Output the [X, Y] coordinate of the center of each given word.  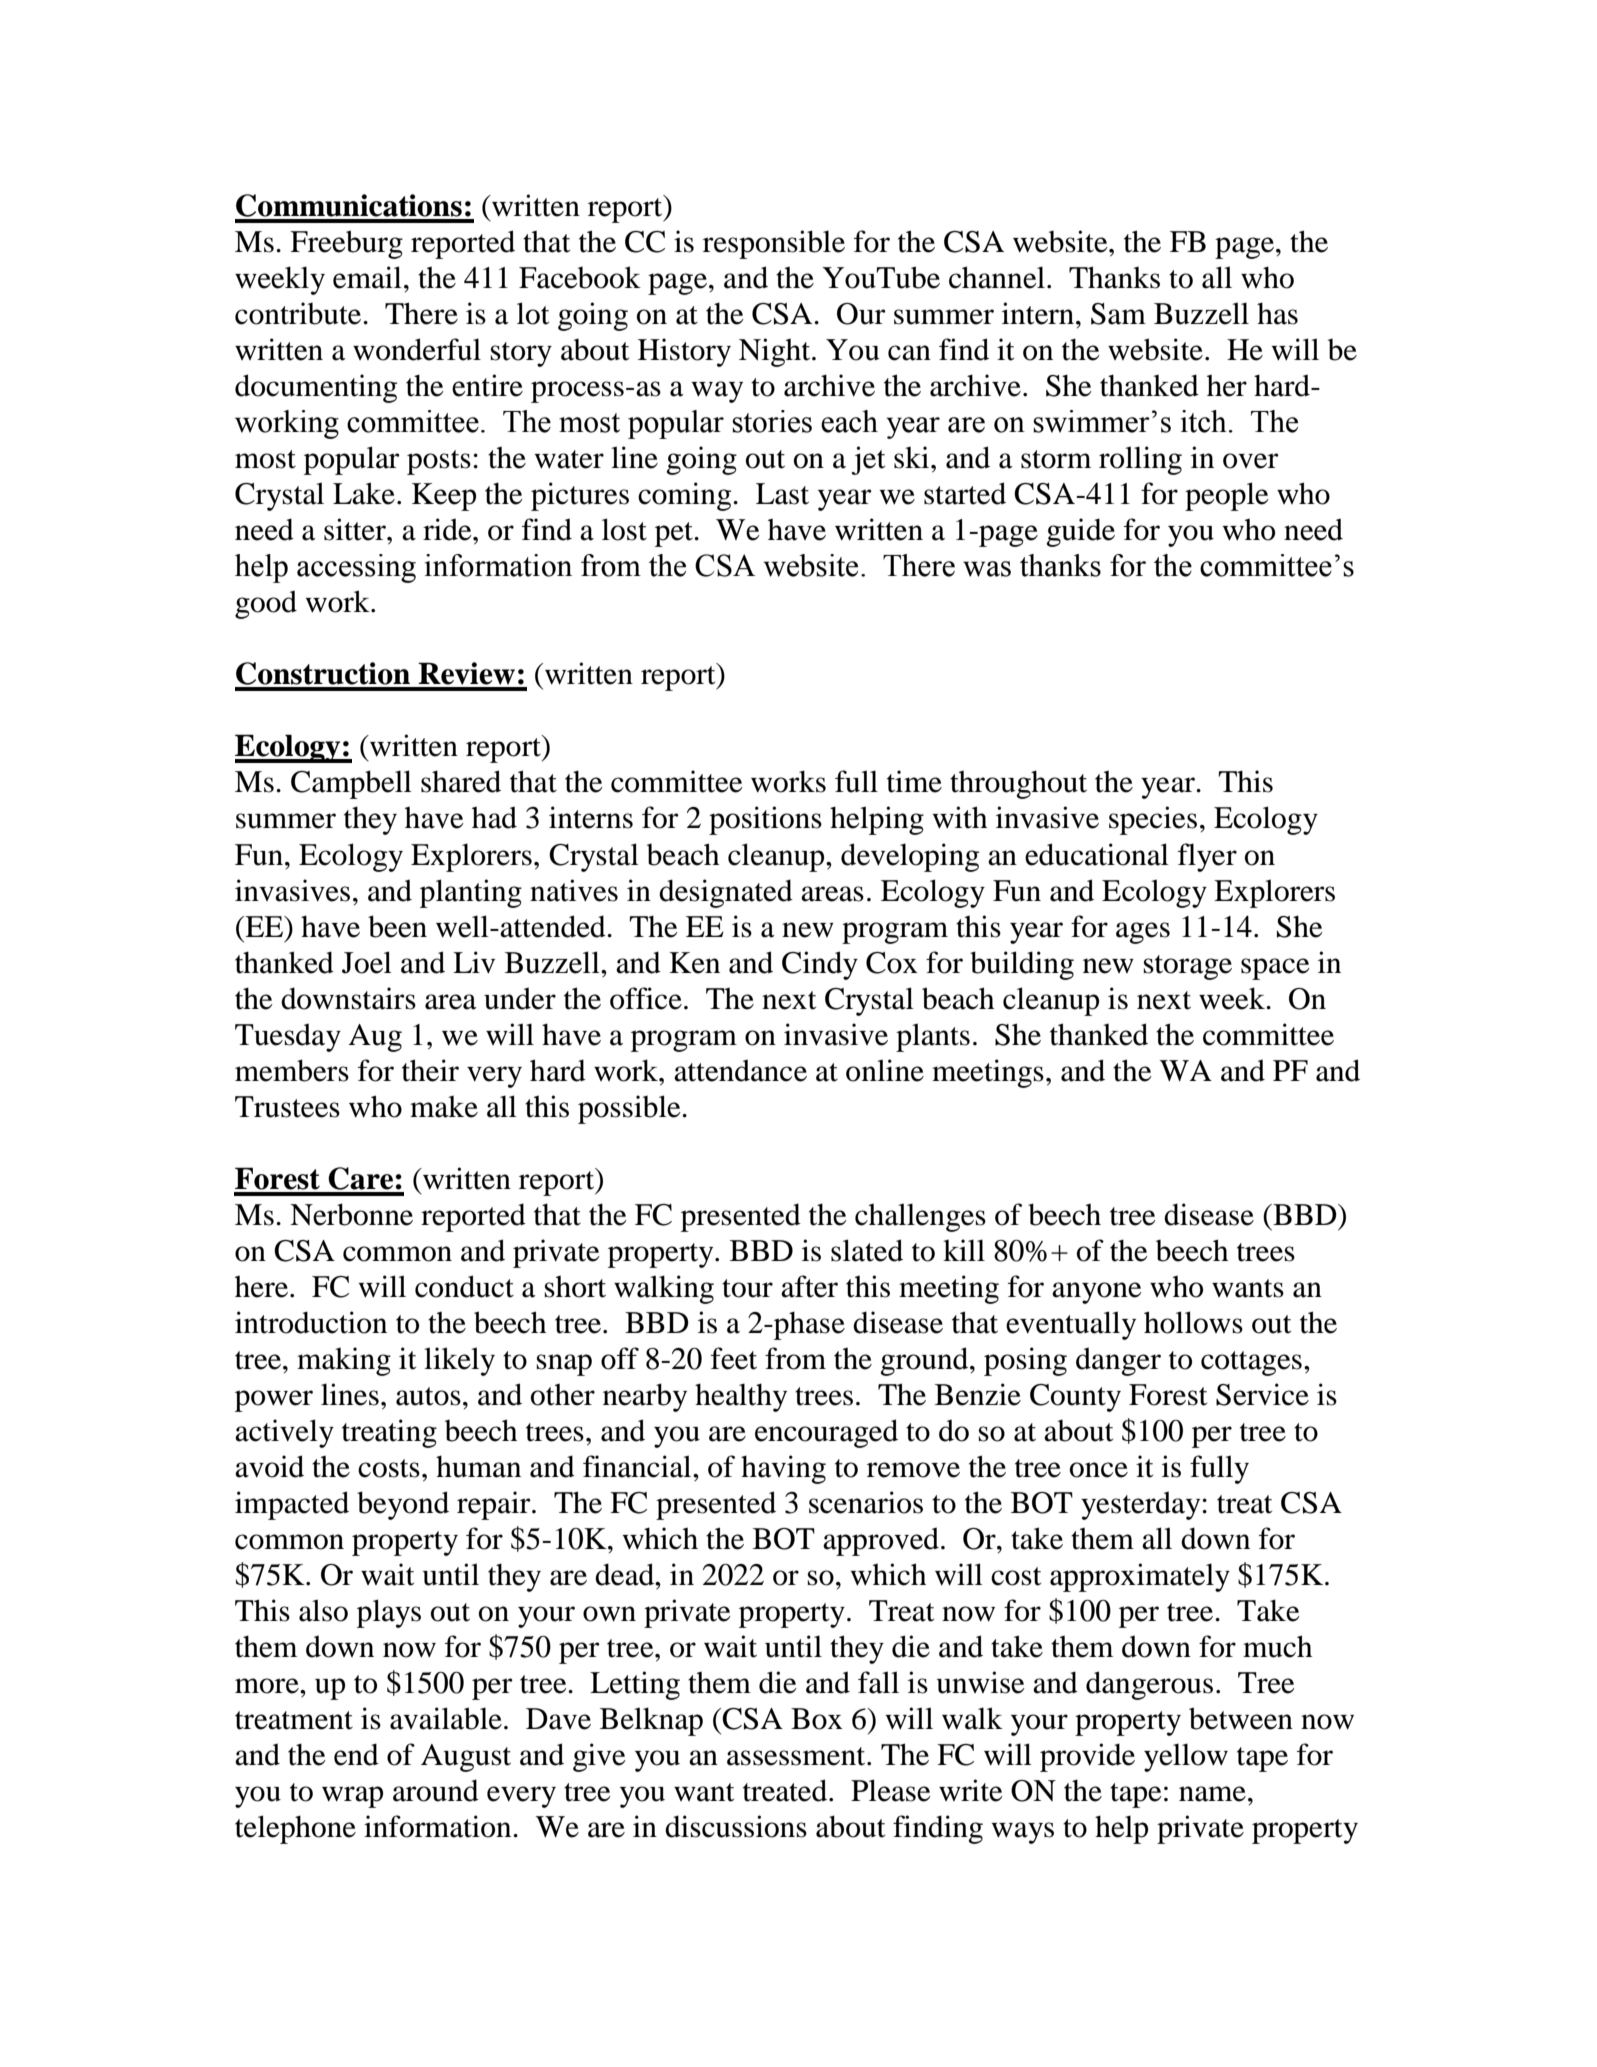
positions [765, 820]
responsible [774, 244]
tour [747, 1288]
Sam [1118, 314]
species [1153, 820]
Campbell [351, 784]
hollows [1193, 1322]
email [367, 277]
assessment [797, 1756]
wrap [352, 1797]
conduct [464, 1286]
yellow [1186, 1757]
